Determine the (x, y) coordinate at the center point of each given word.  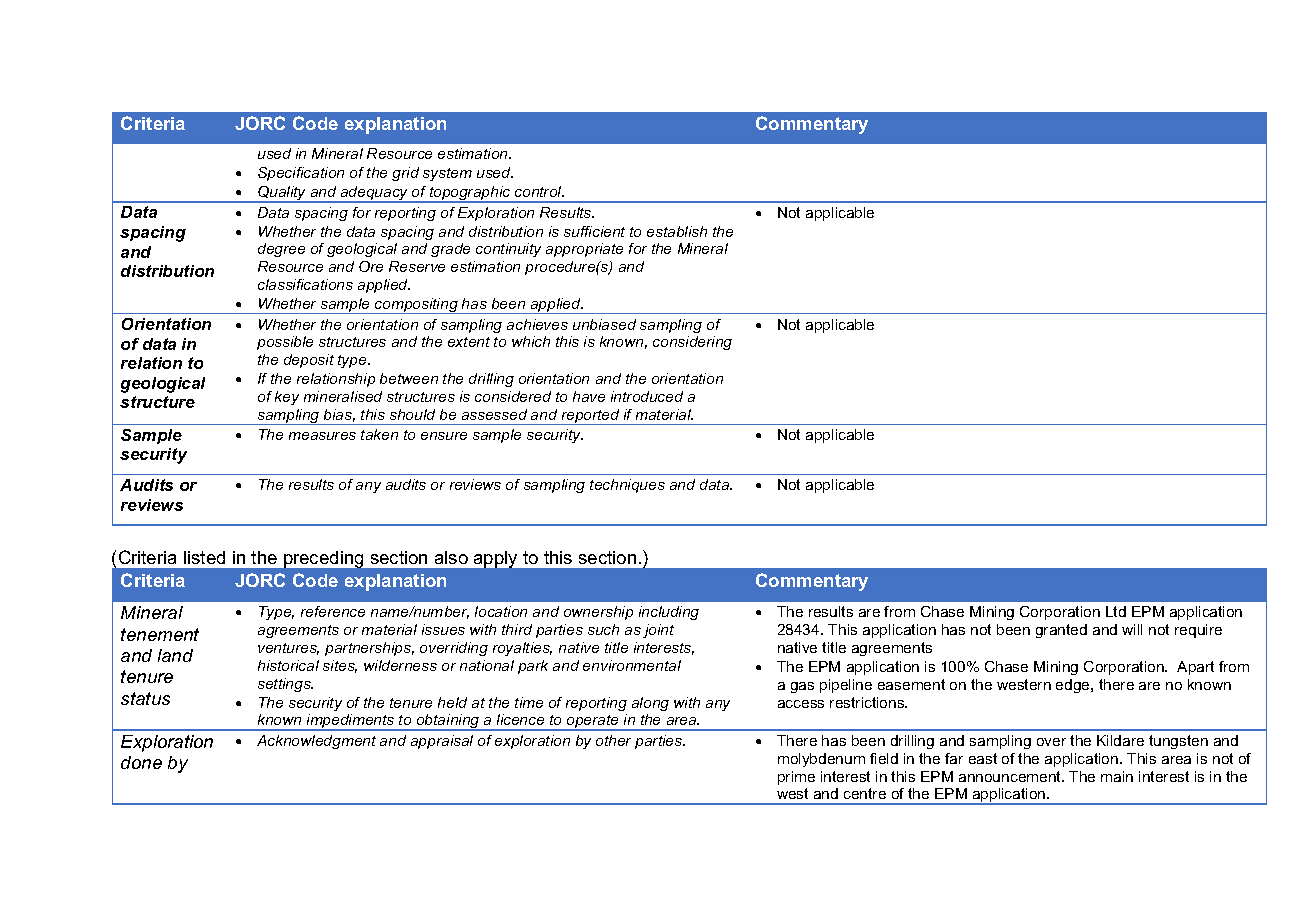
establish (677, 231)
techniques (627, 486)
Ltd (1116, 611)
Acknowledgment (316, 742)
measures (322, 436)
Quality (282, 194)
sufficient (594, 231)
